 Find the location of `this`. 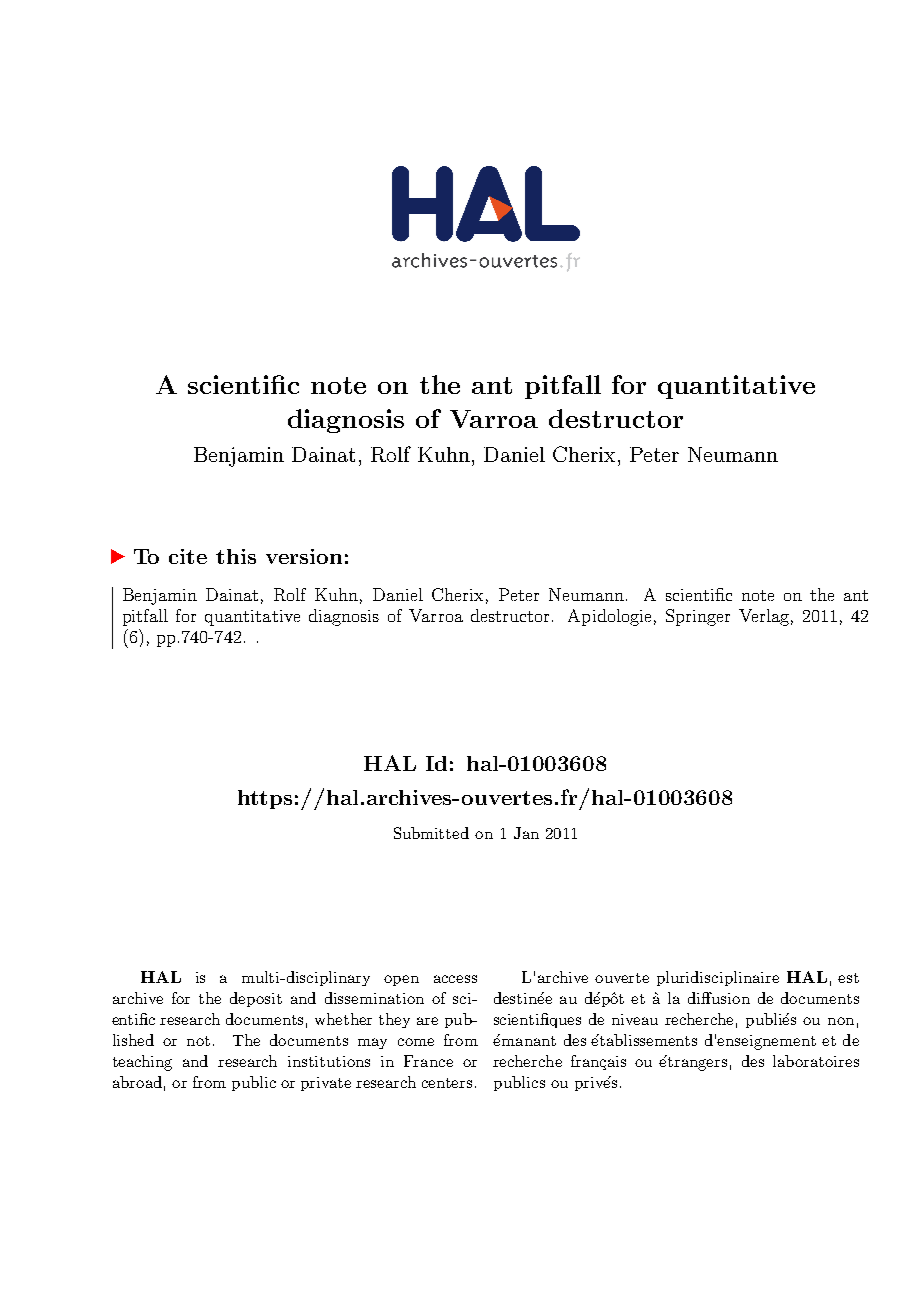

this is located at coordinates (236, 556).
